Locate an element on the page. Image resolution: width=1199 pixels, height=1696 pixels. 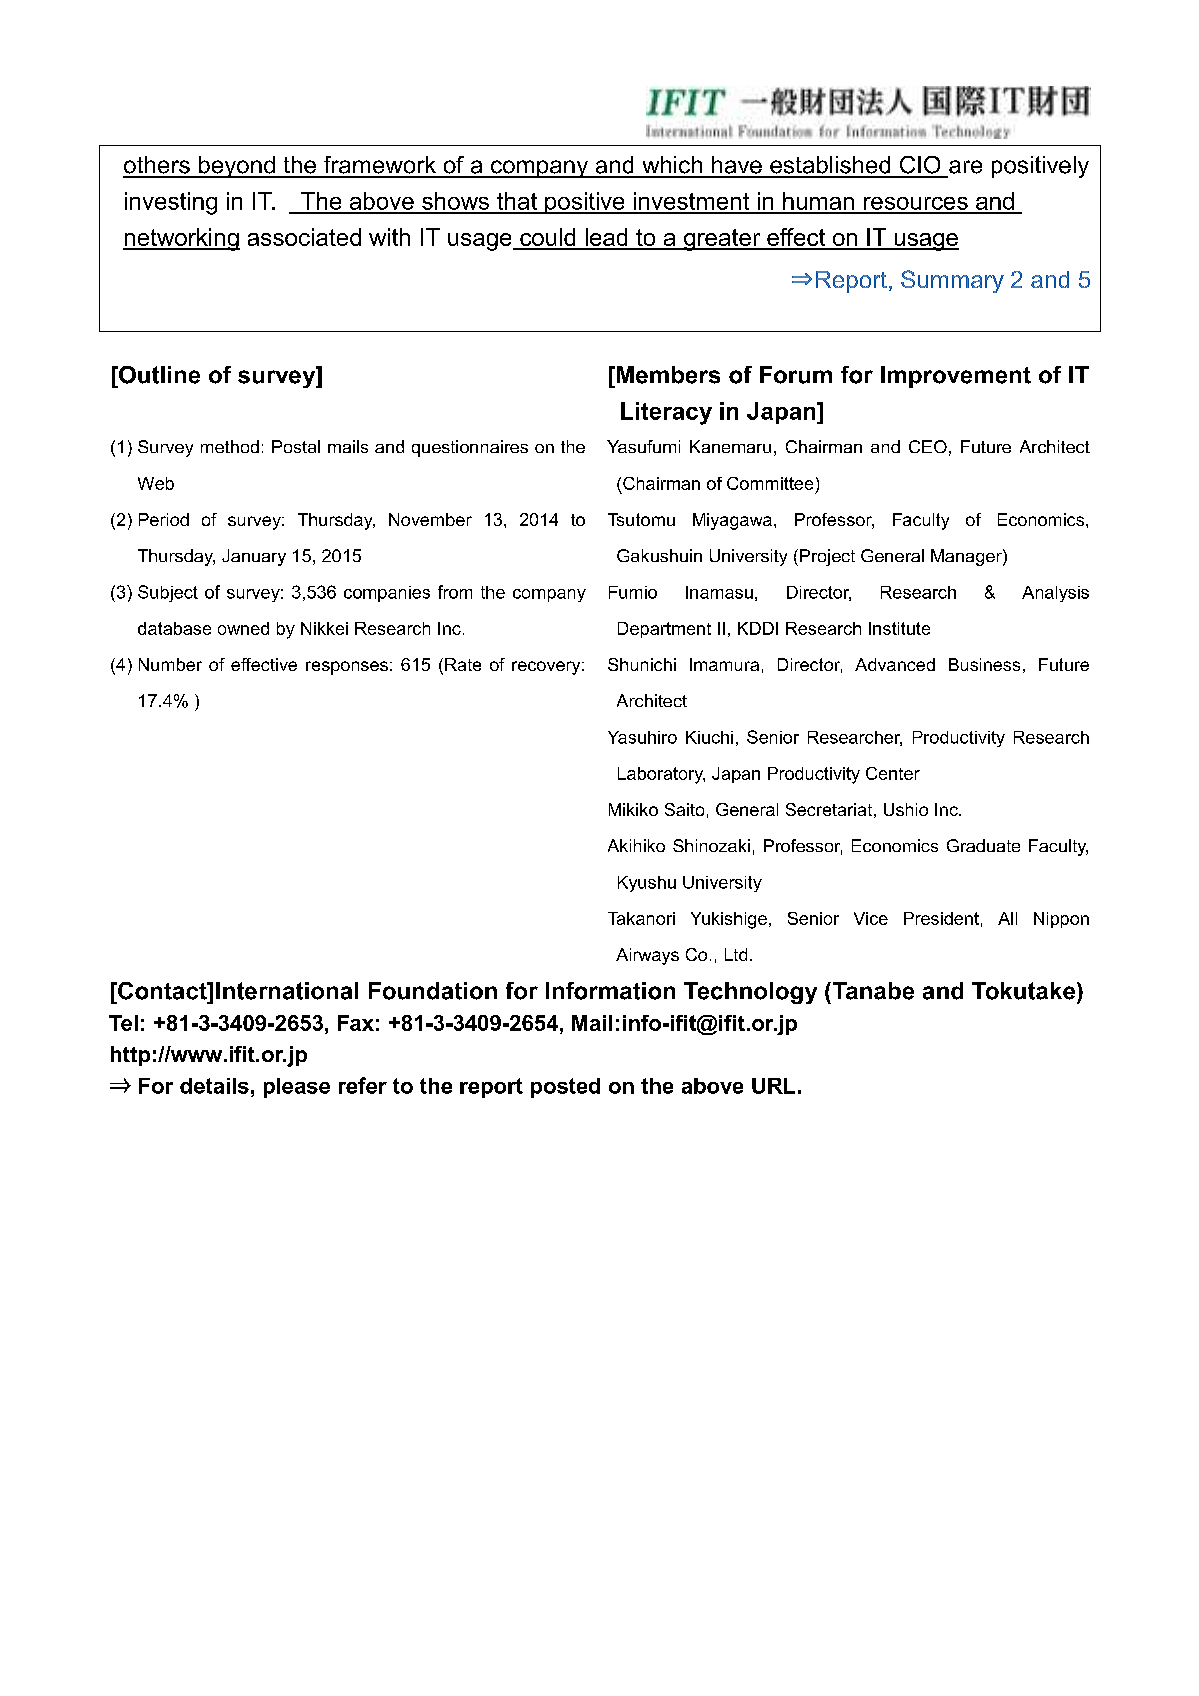
Tanabe is located at coordinates (872, 991).
